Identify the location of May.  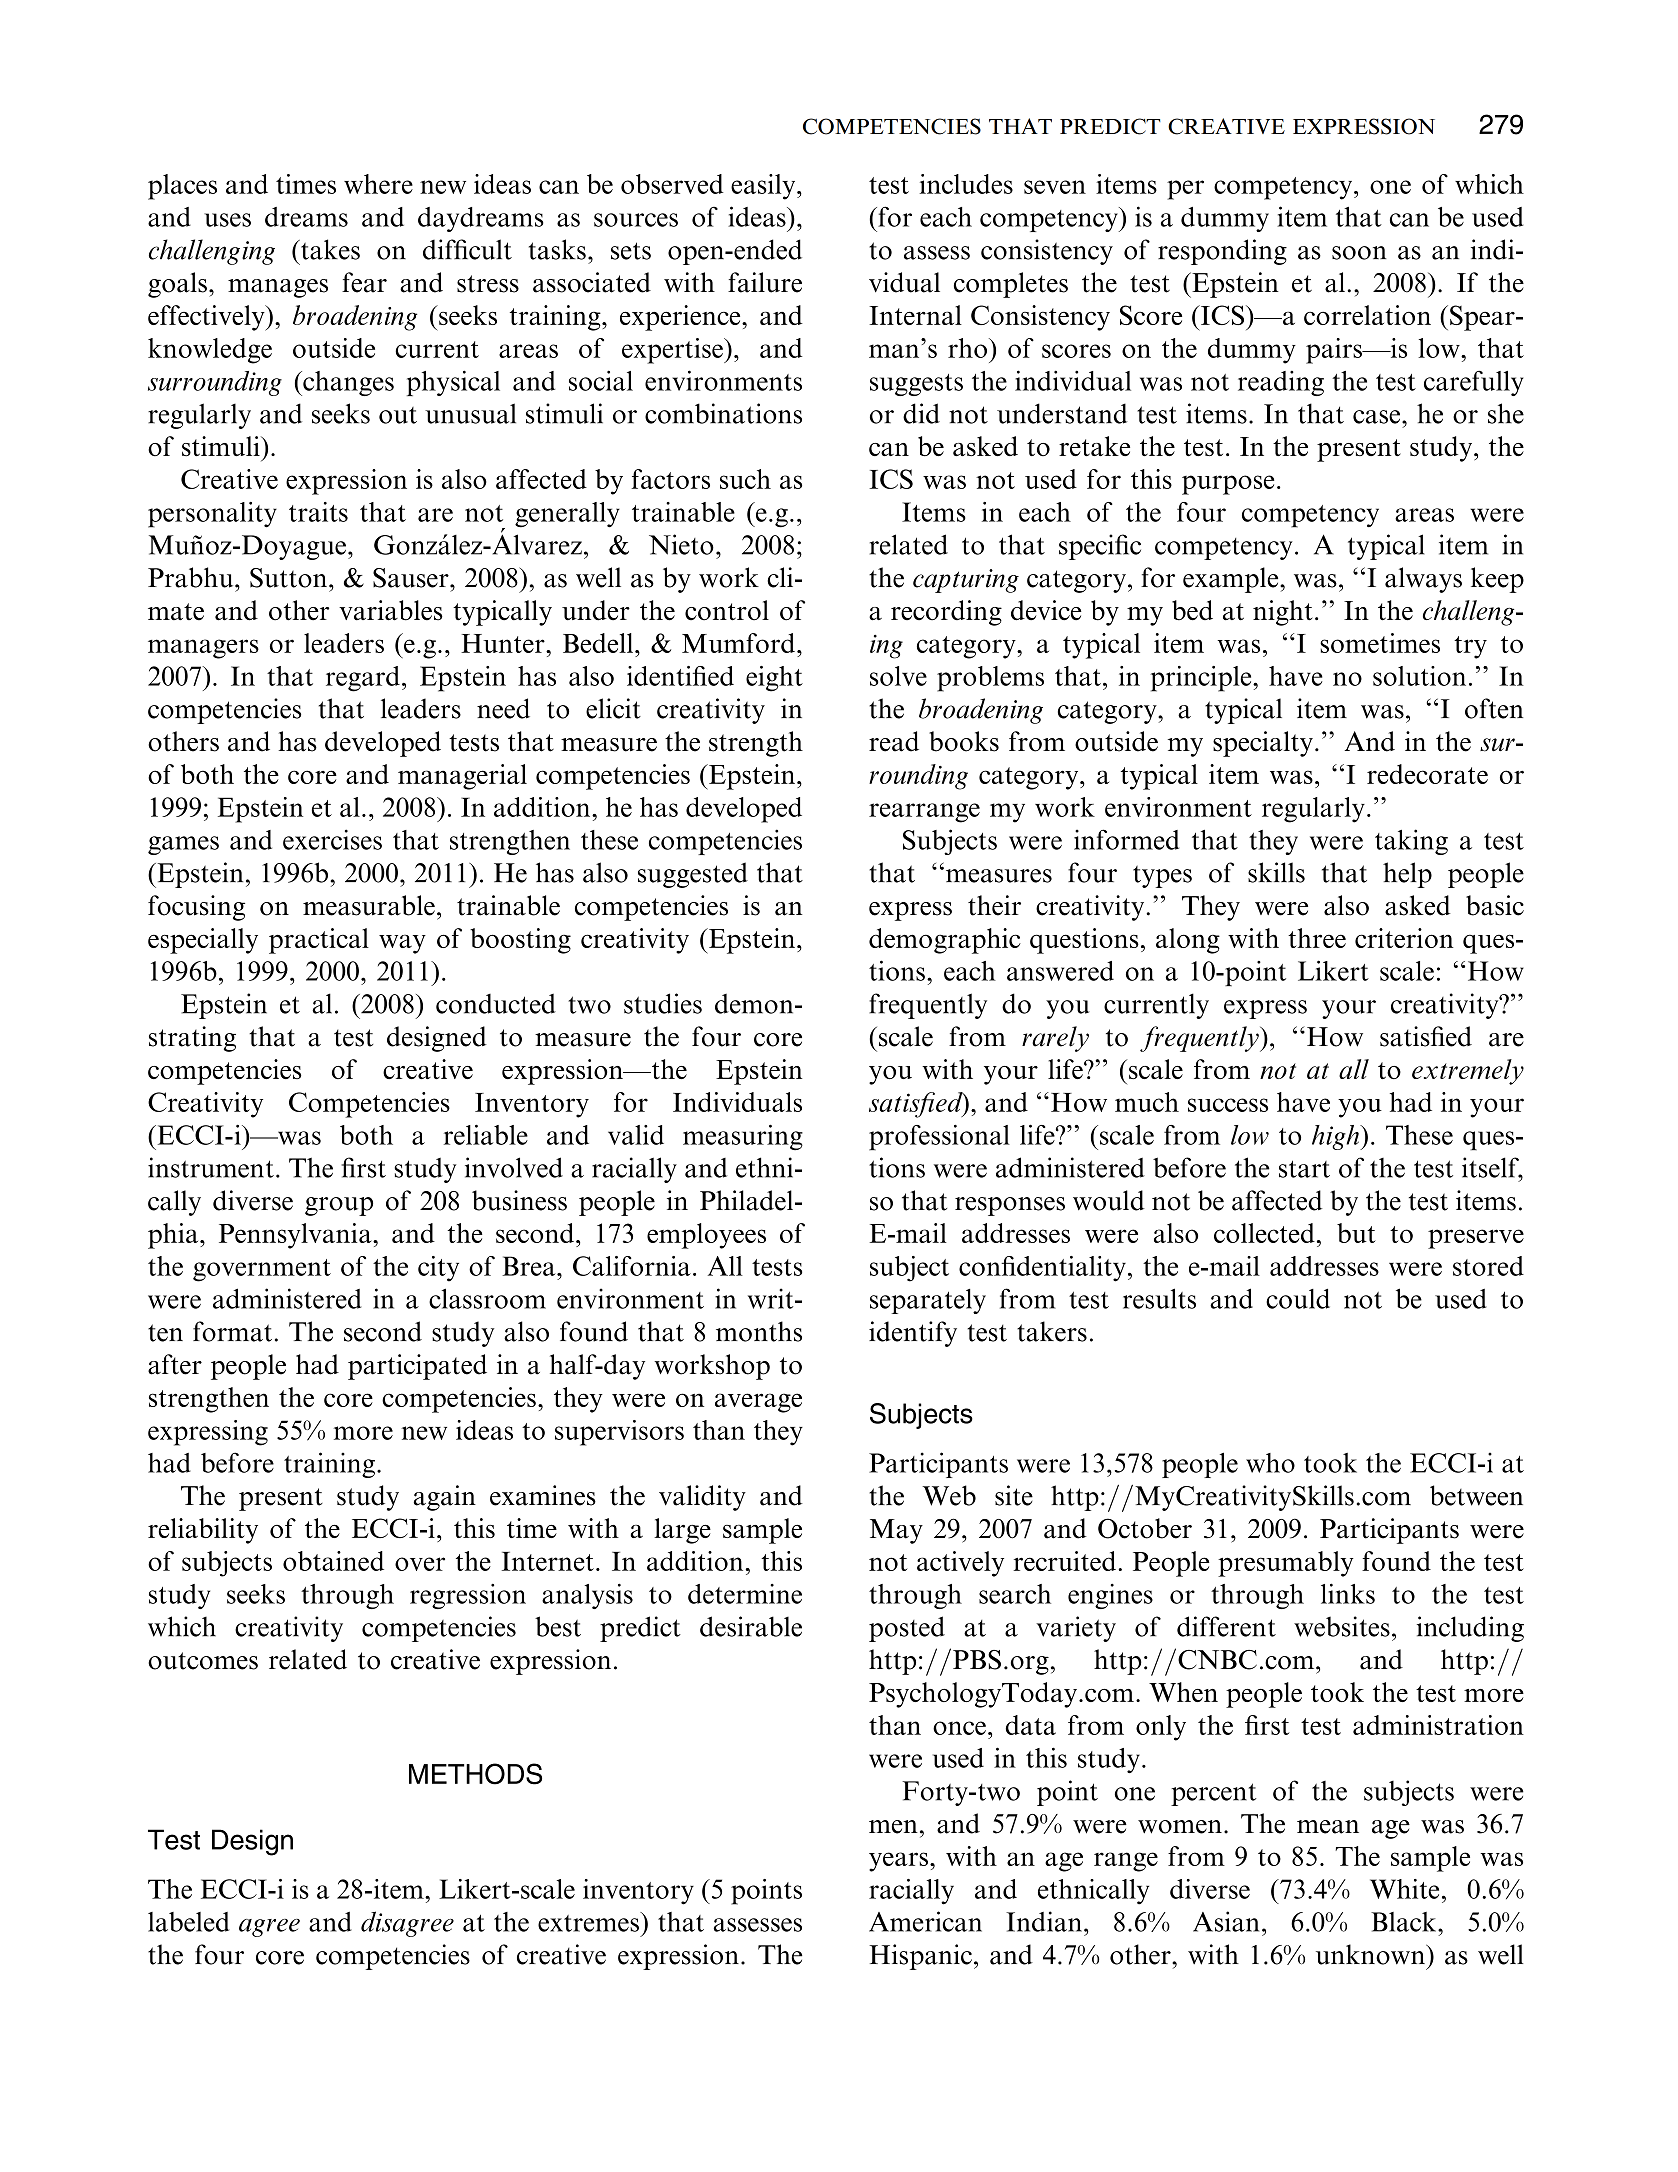
(896, 1531).
